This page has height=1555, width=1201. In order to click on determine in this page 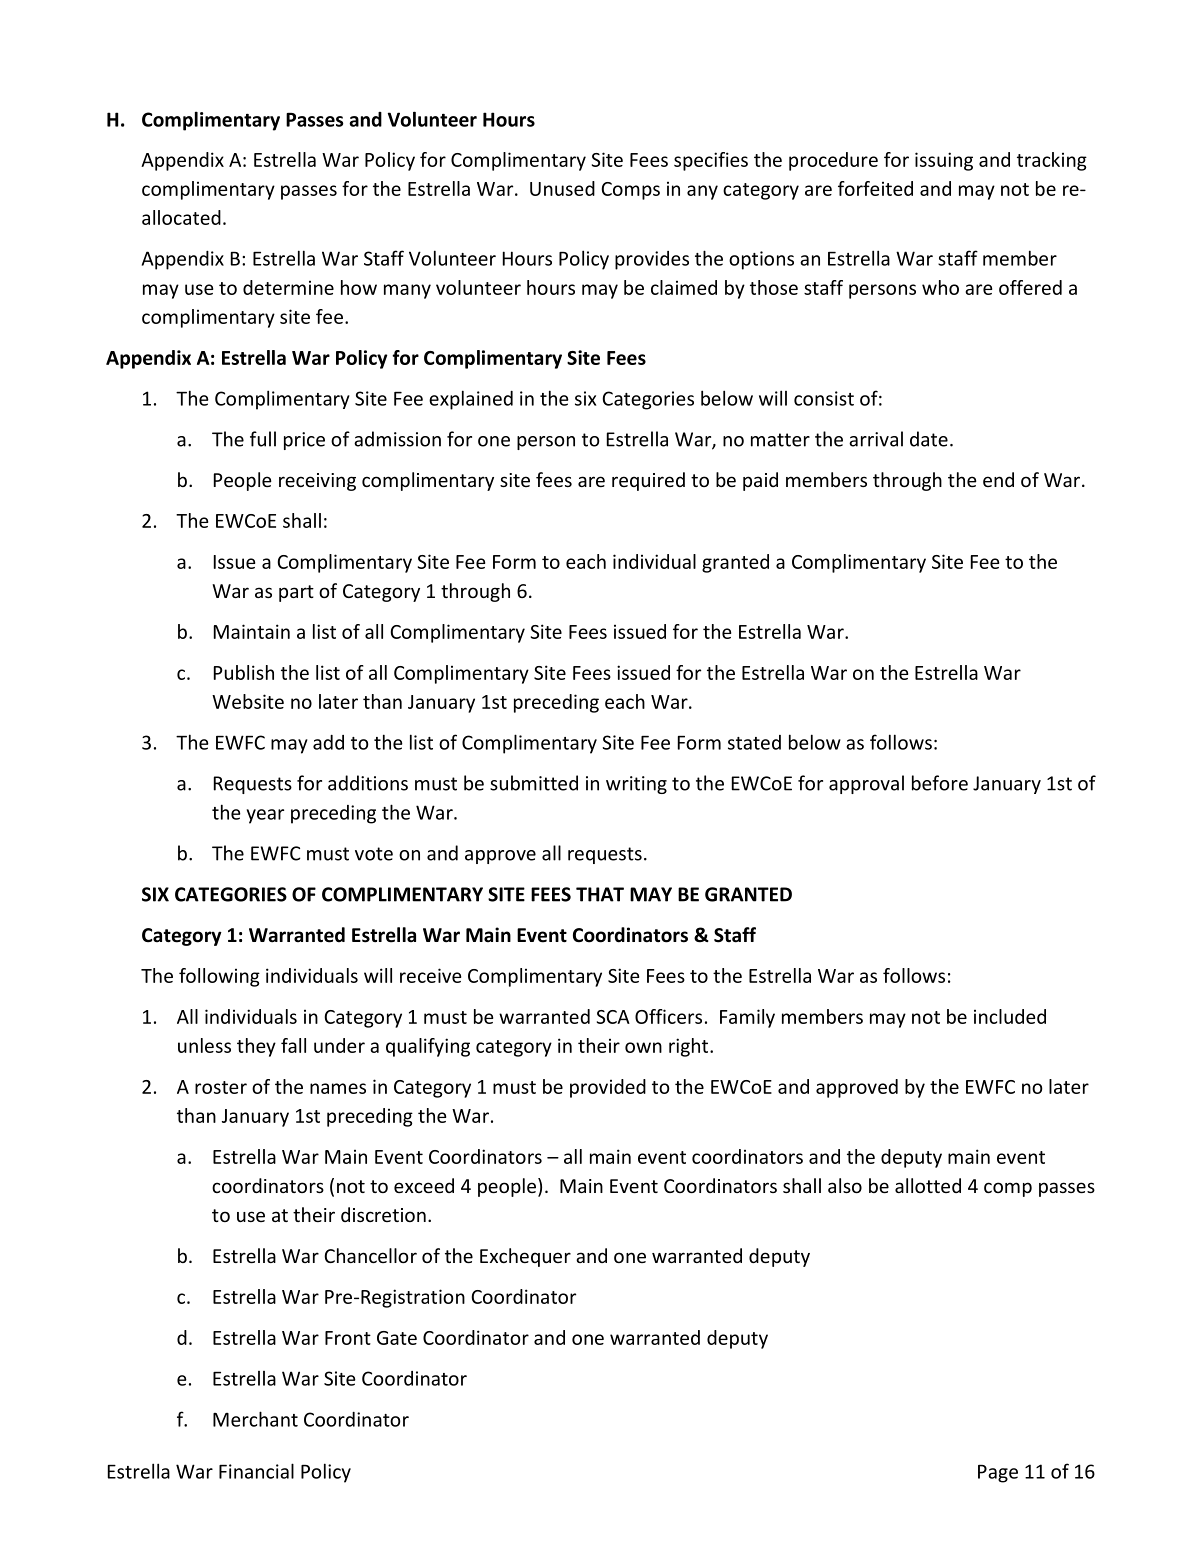, I will do `click(288, 287)`.
